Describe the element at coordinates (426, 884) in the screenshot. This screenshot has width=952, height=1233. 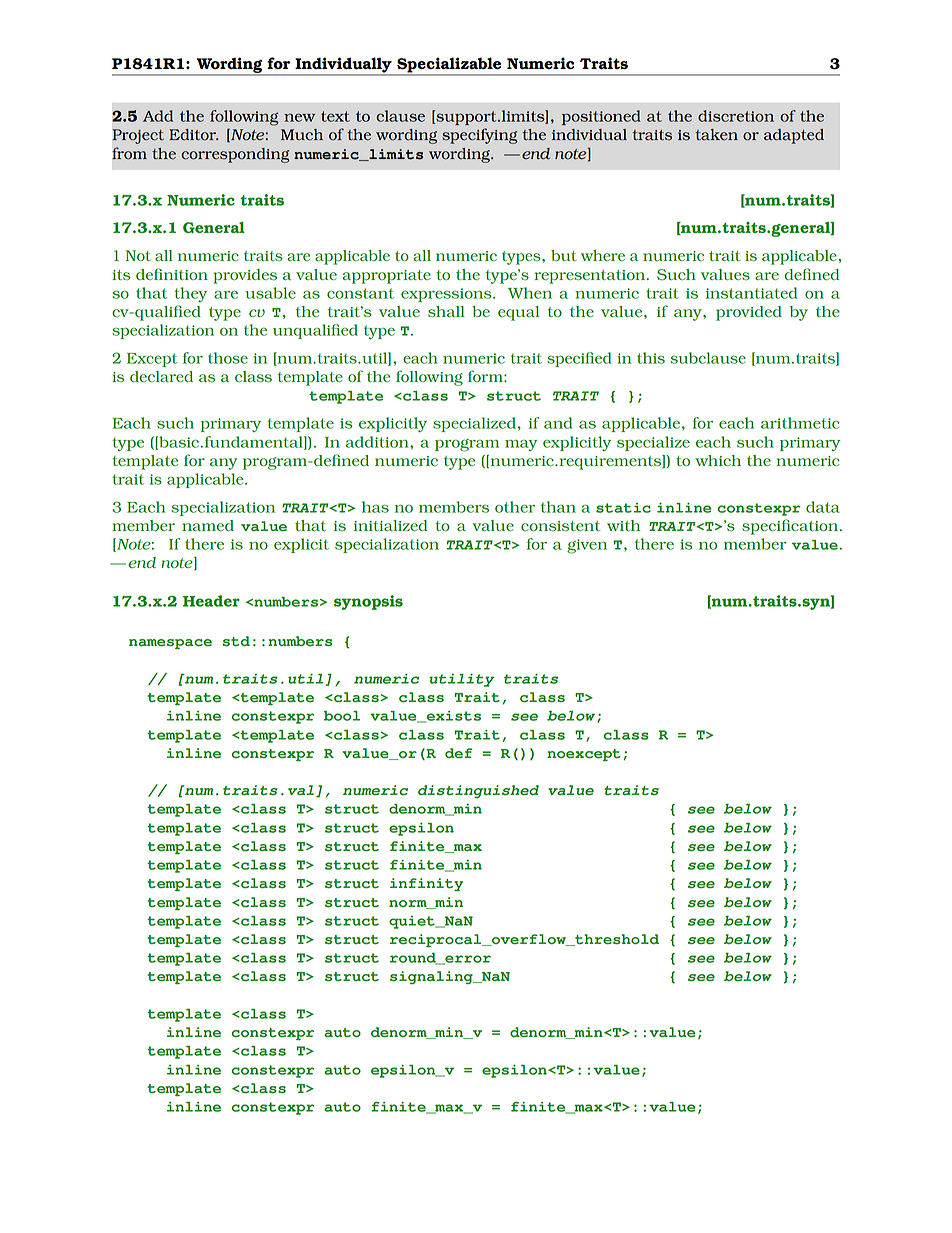
I see `infinity` at that location.
